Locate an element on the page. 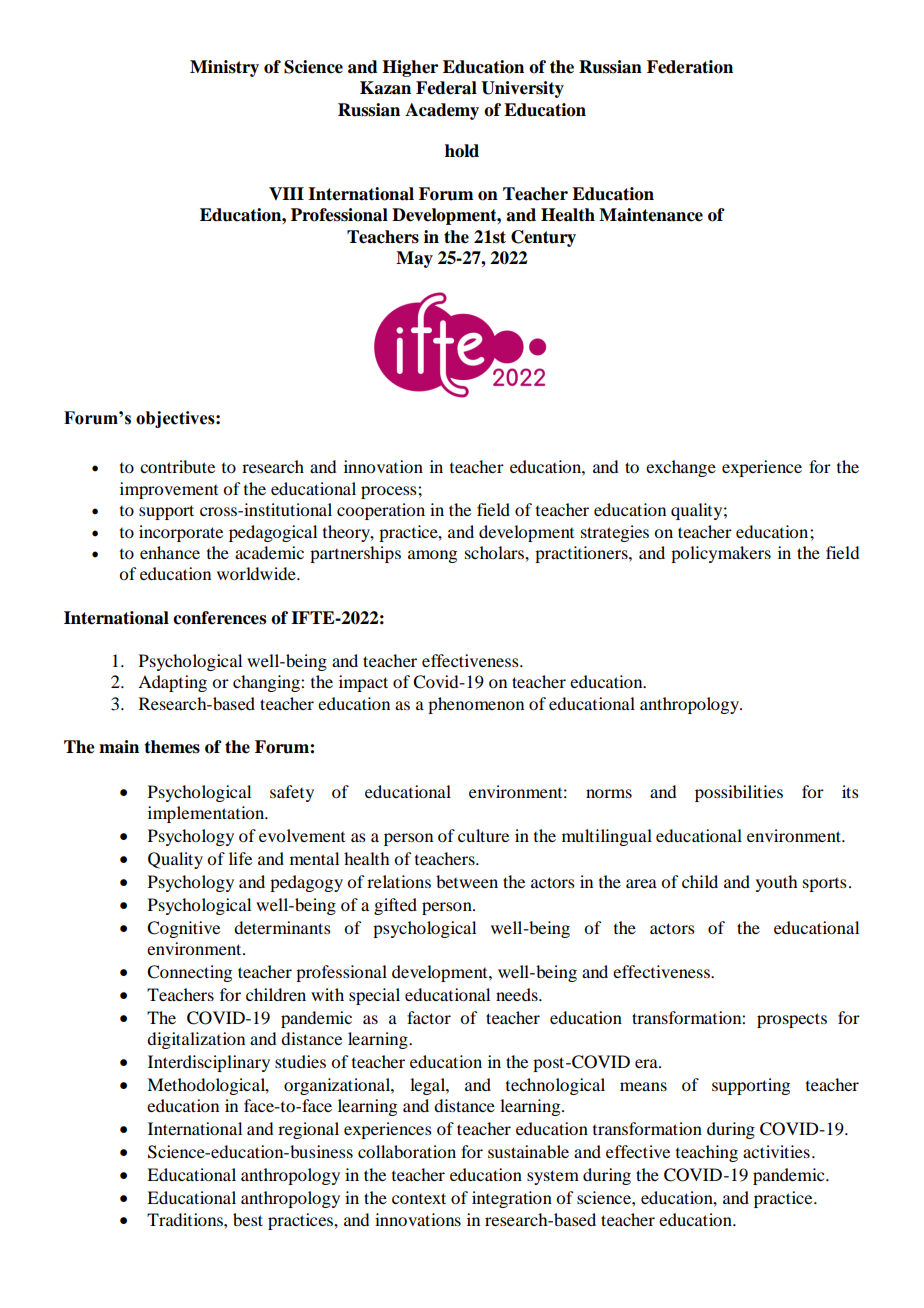  University is located at coordinates (522, 89).
